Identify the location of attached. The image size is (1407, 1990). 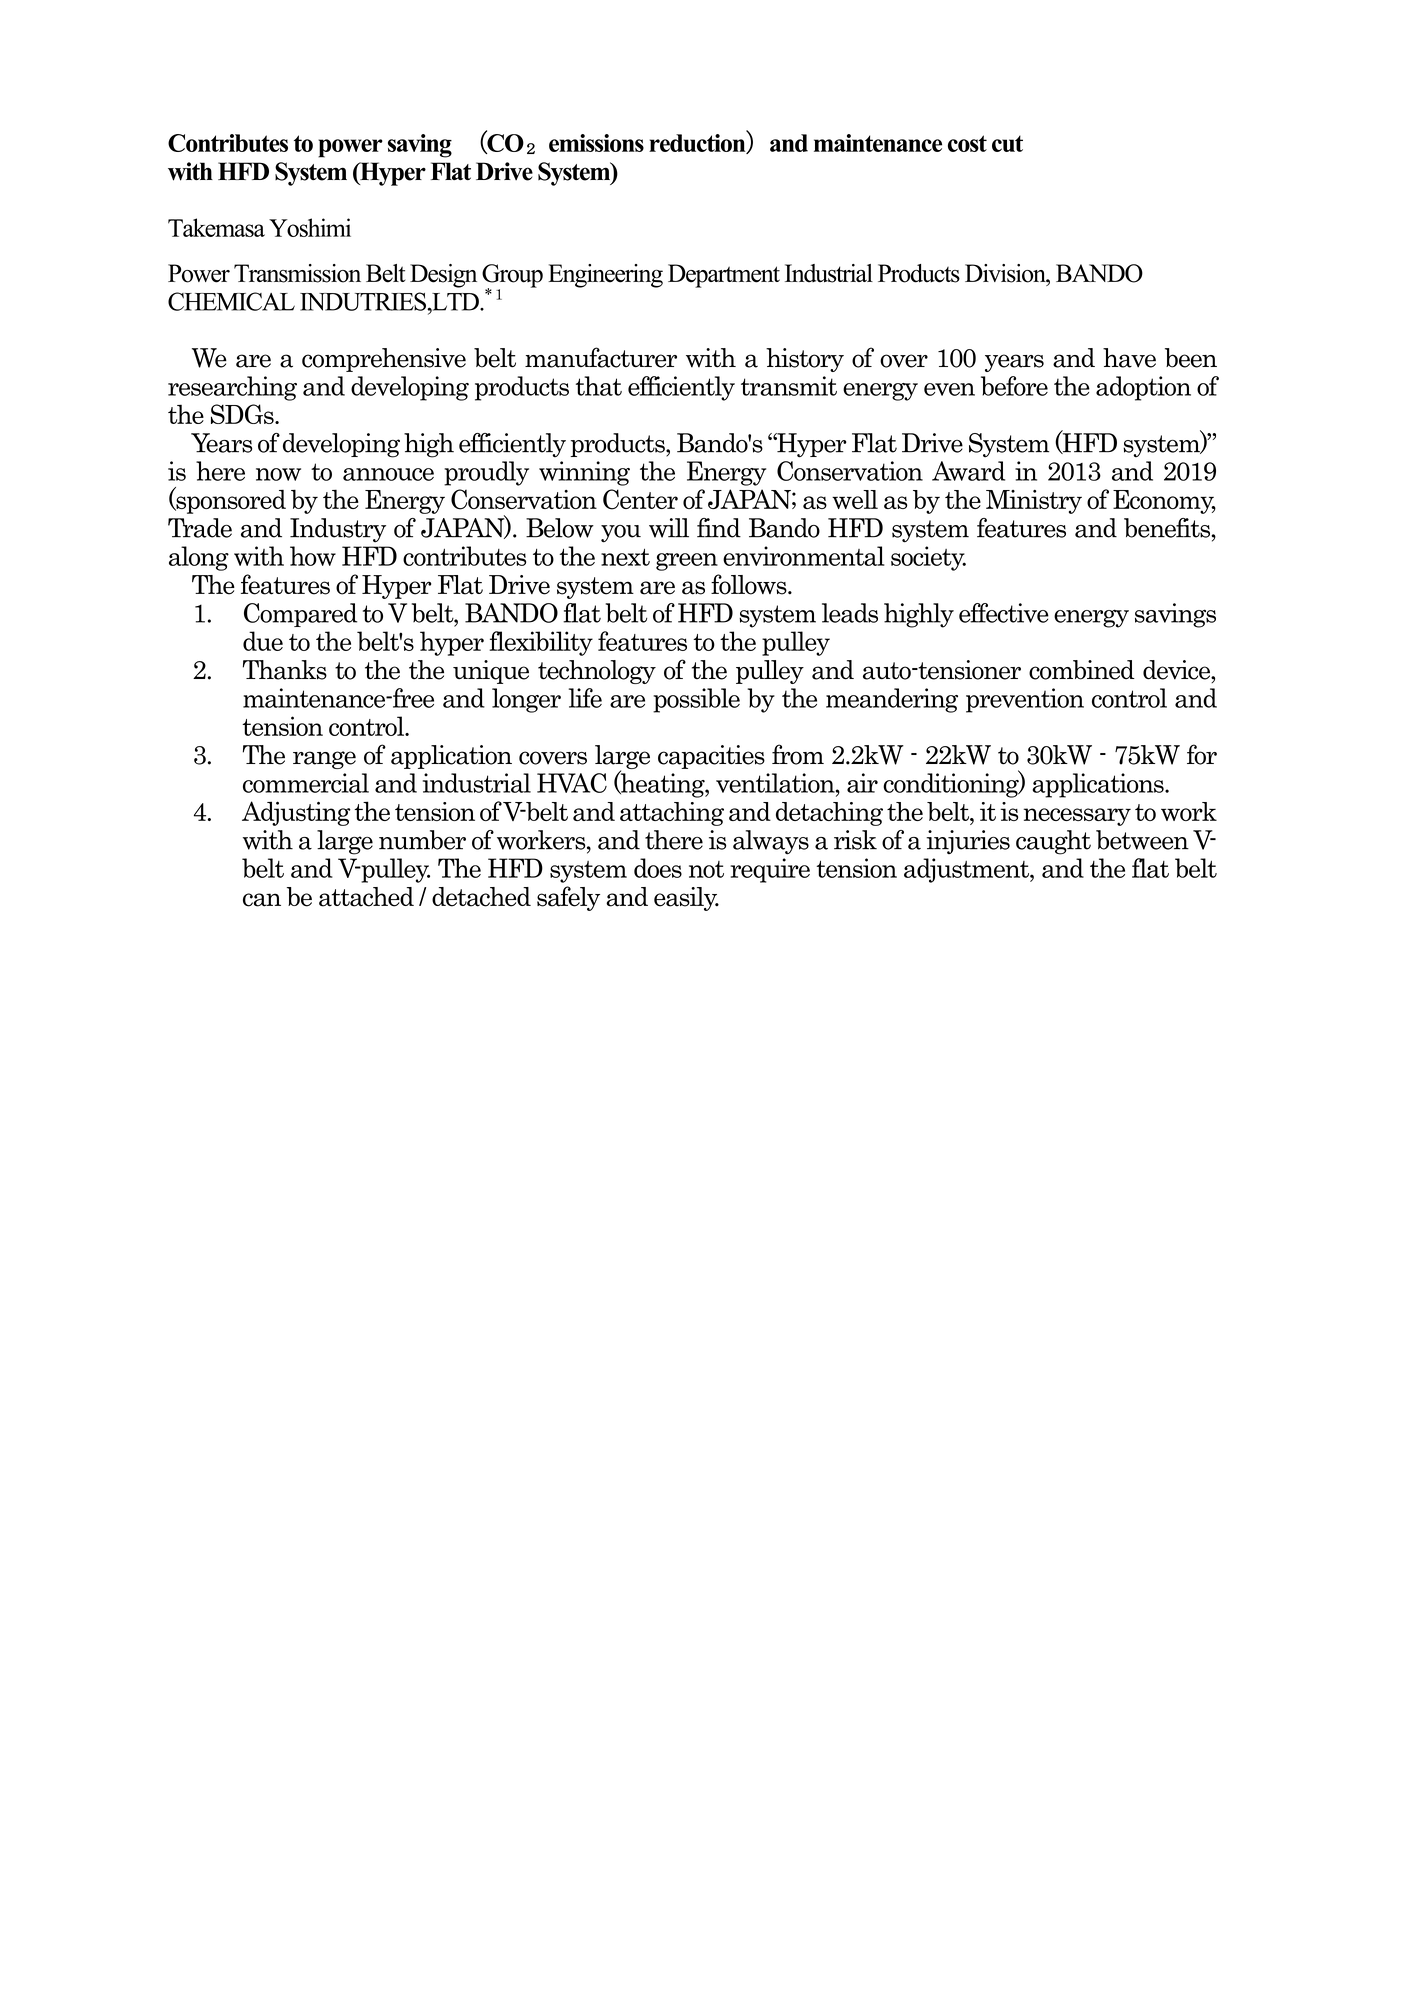
(366, 897).
